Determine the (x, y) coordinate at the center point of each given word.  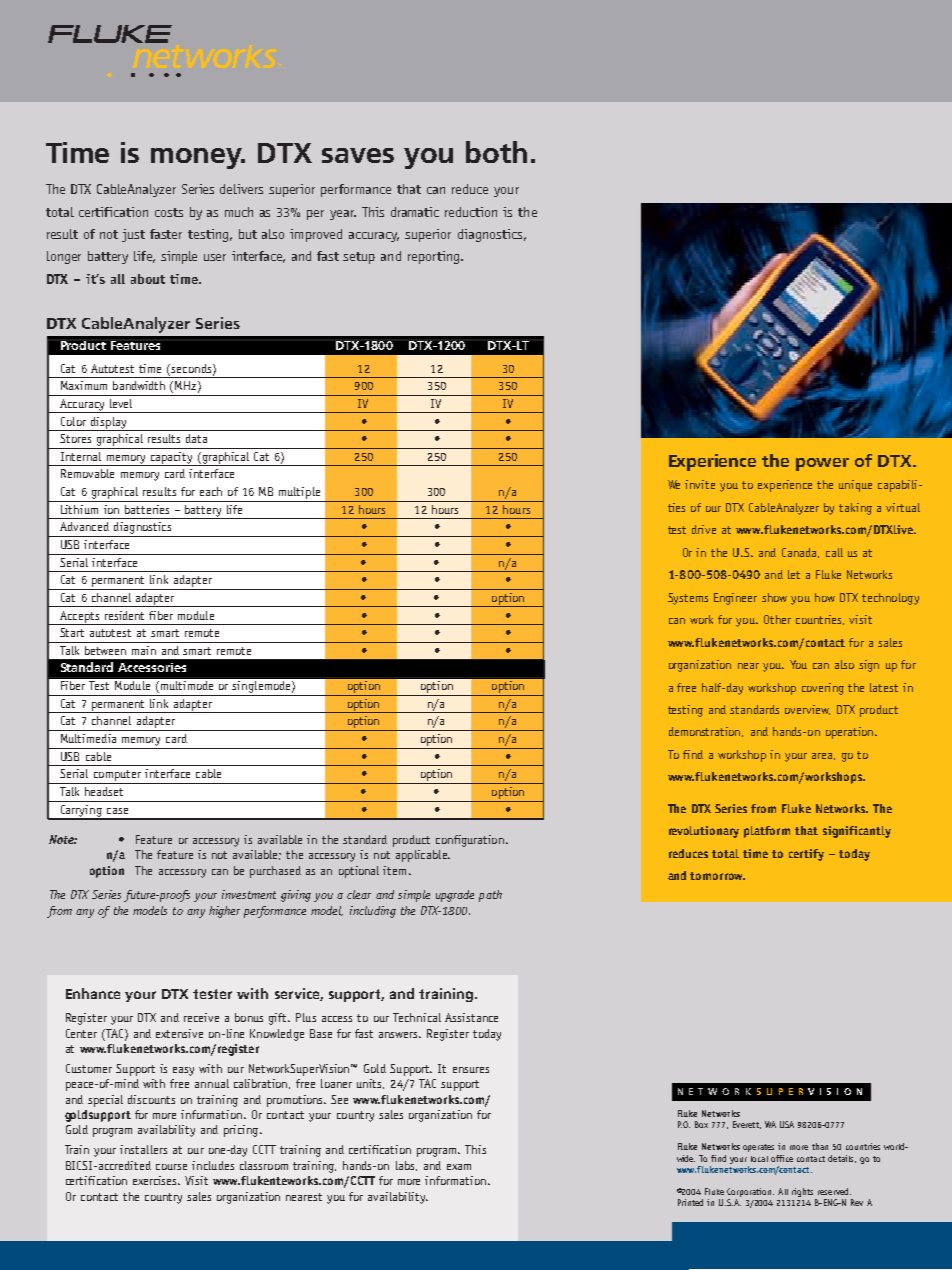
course (171, 1167)
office (782, 1158)
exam (459, 1167)
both (496, 152)
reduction (471, 212)
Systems (688, 599)
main (144, 650)
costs (169, 212)
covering (823, 689)
